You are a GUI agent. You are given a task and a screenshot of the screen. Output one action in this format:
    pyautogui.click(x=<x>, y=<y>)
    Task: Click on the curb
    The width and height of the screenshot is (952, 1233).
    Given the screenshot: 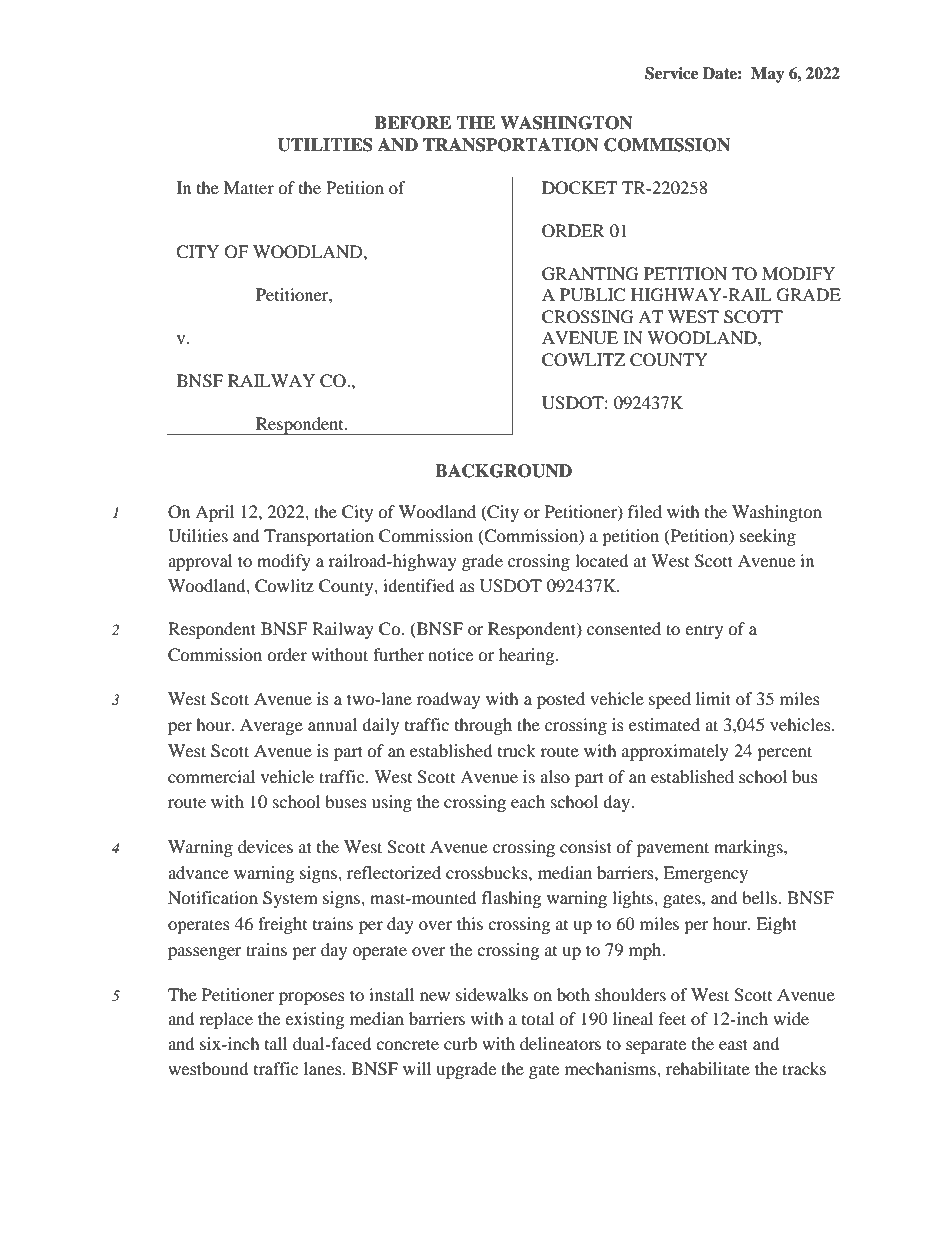 What is the action you would take?
    pyautogui.click(x=460, y=1043)
